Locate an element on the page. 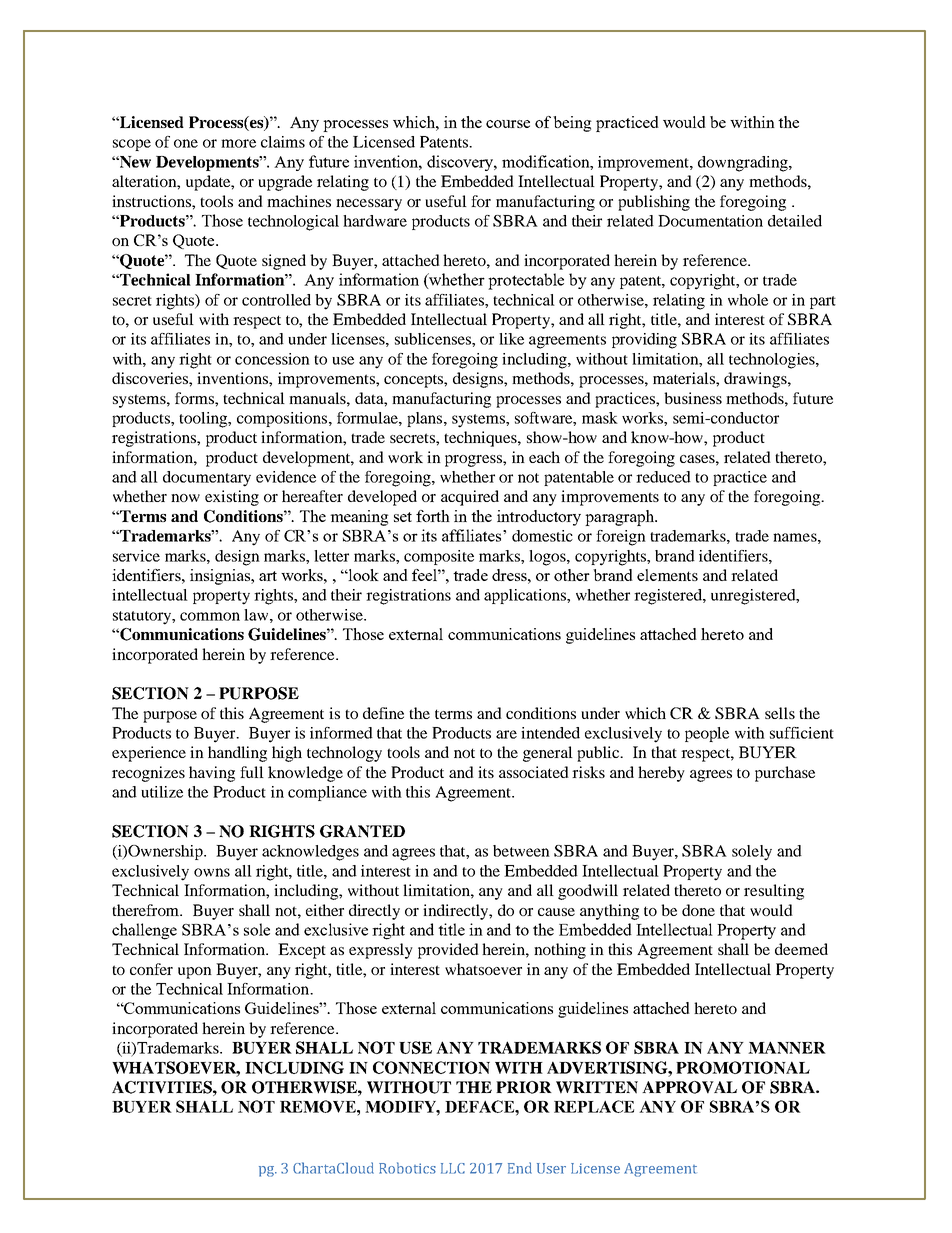 This page has width=952, height=1233. downgrading is located at coordinates (744, 164).
